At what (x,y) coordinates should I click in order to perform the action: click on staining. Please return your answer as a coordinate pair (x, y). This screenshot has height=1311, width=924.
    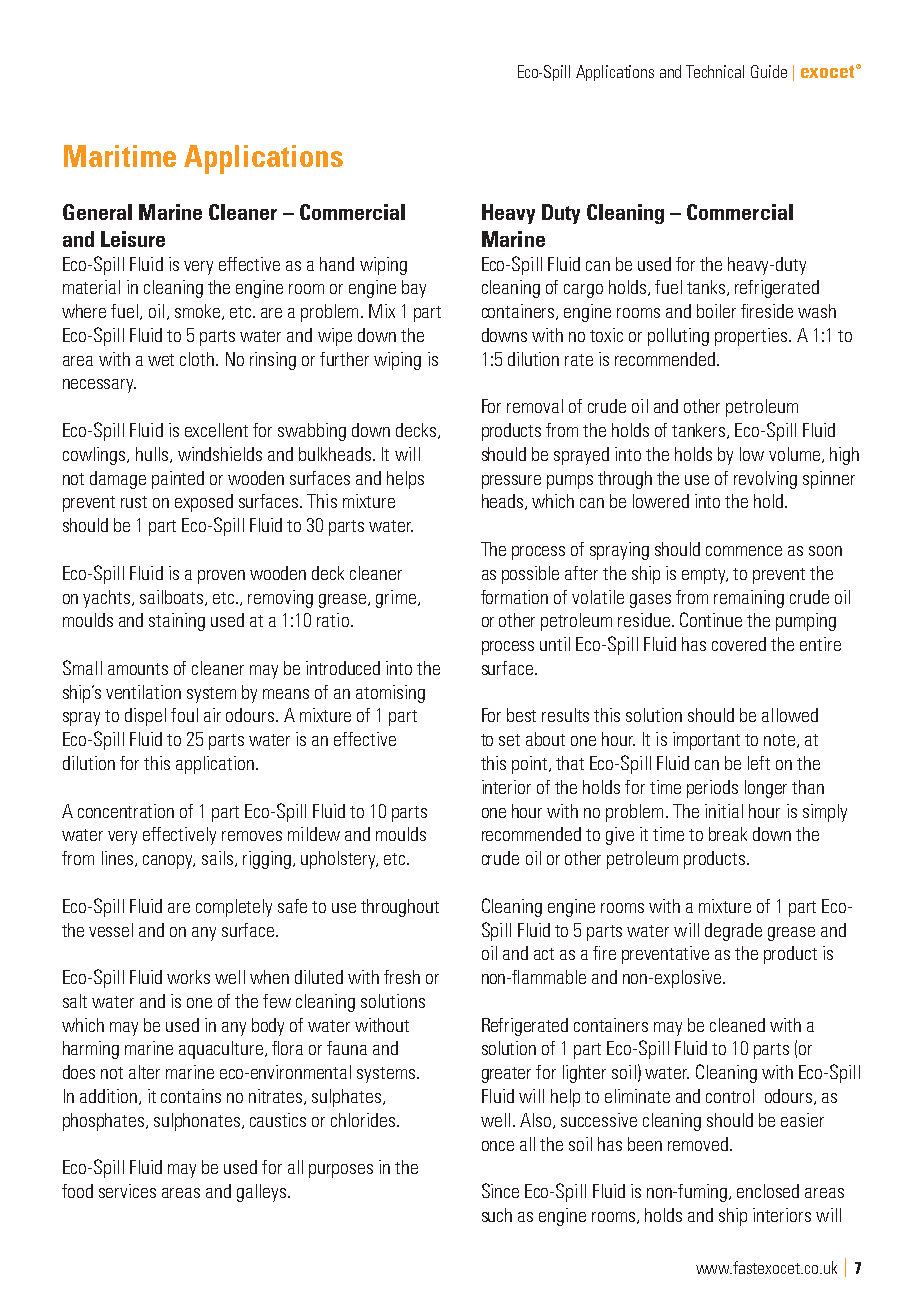
    Looking at the image, I should click on (177, 622).
